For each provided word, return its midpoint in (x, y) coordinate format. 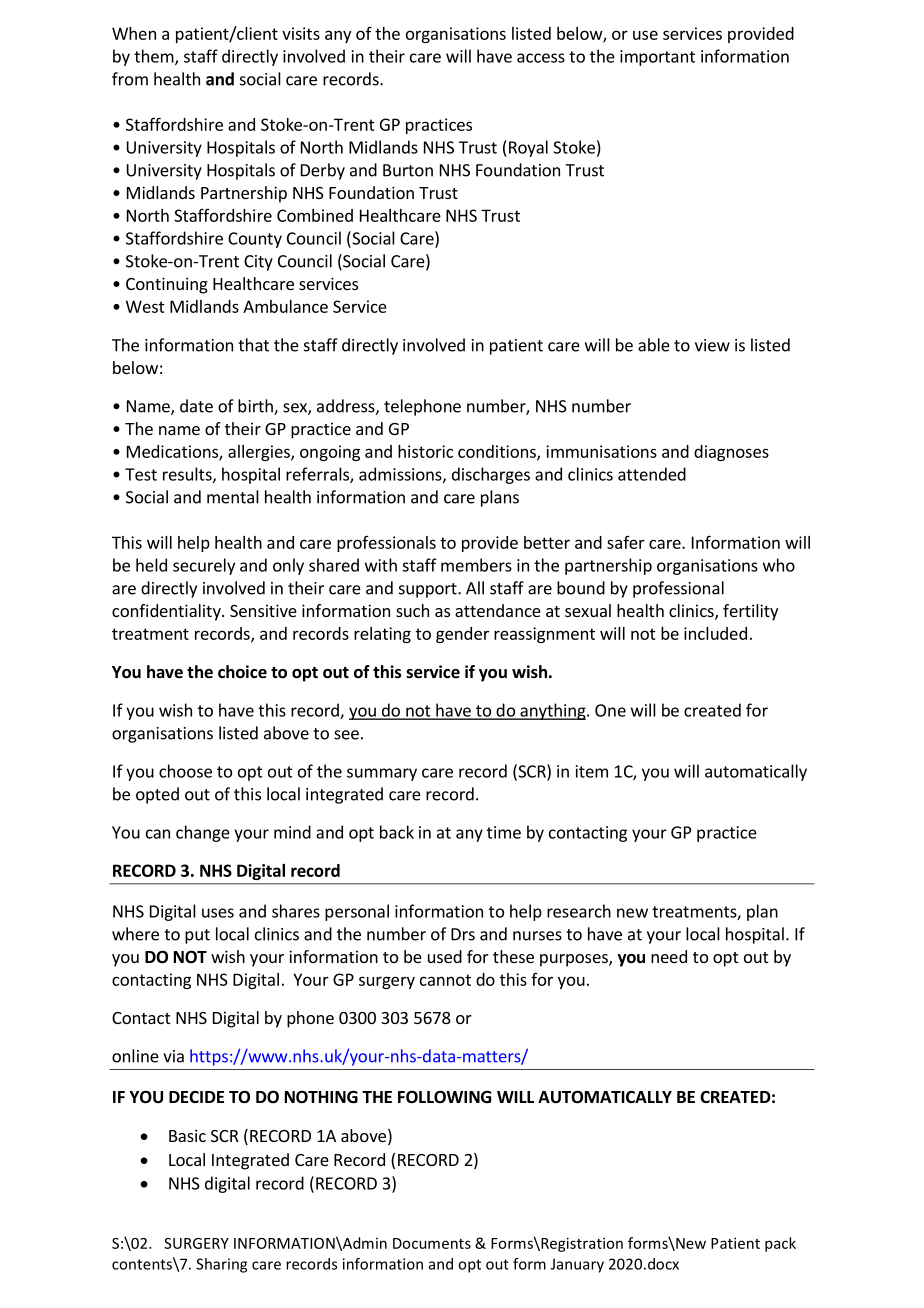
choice (242, 672)
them (155, 57)
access (541, 58)
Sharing (221, 1265)
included (715, 633)
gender (462, 635)
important (657, 58)
